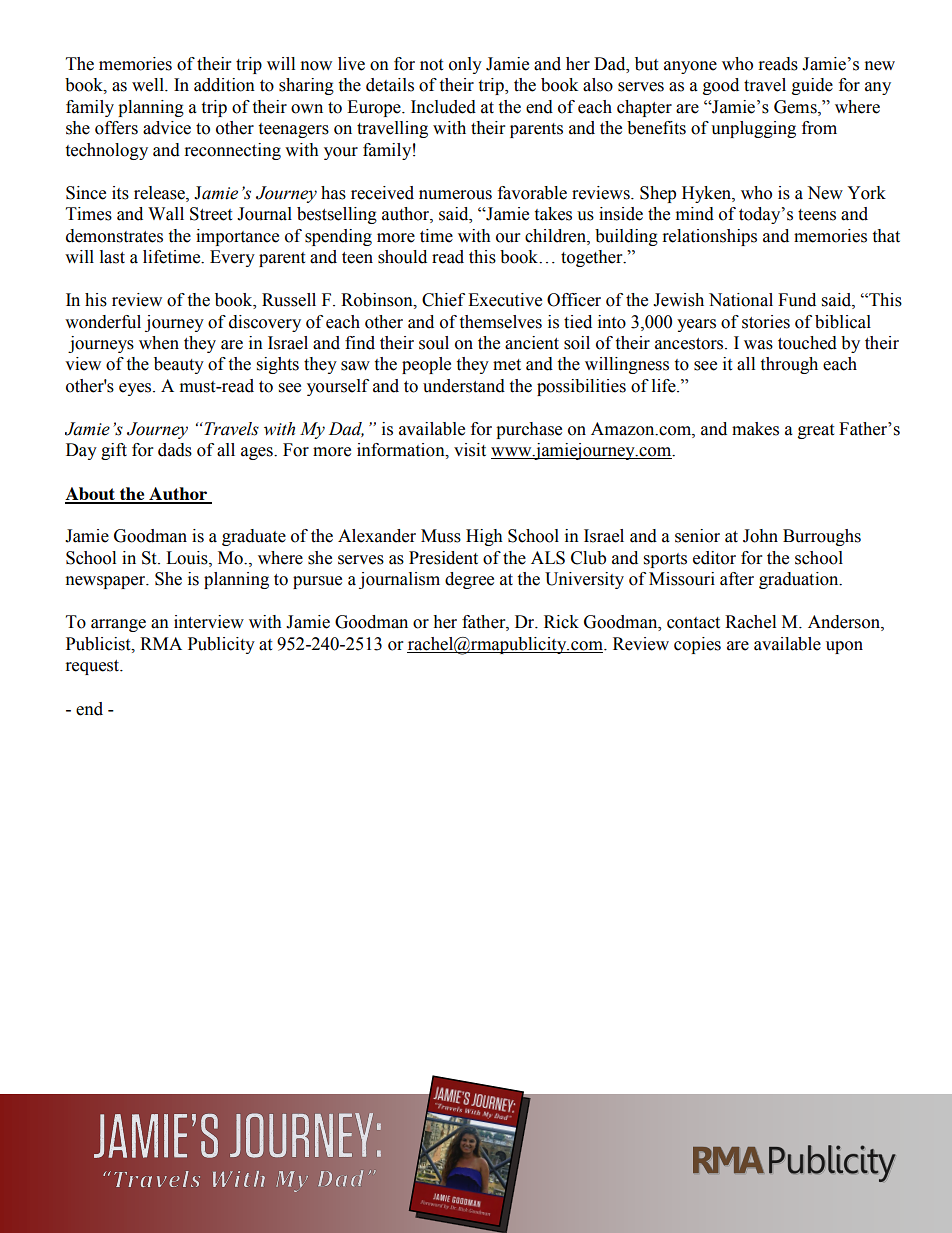 The width and height of the page is (952, 1233). What do you see at coordinates (812, 86) in the page?
I see `guide` at bounding box center [812, 86].
